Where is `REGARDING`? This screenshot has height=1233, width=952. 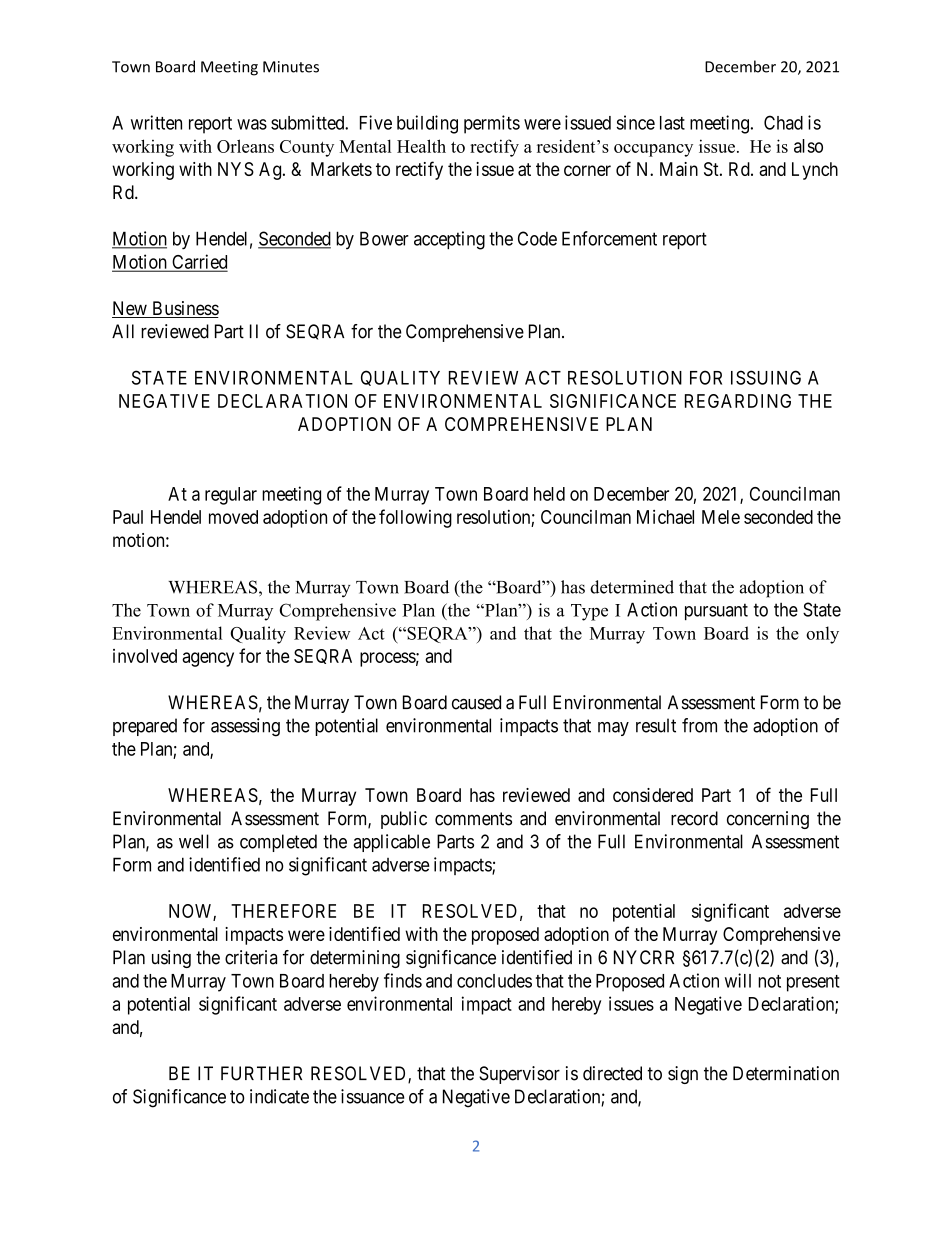 REGARDING is located at coordinates (738, 401).
